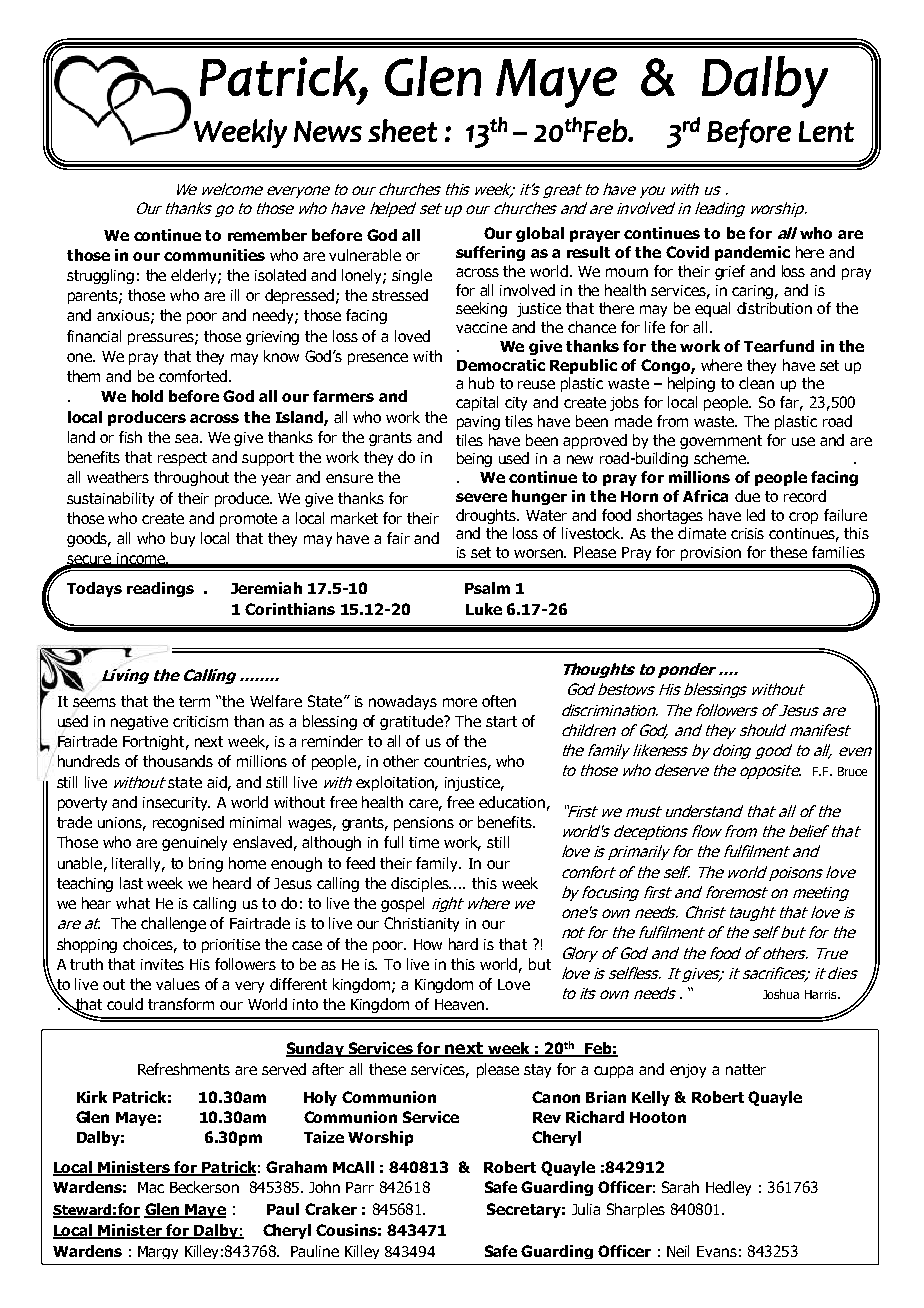 The image size is (924, 1308). What do you see at coordinates (214, 255) in the screenshot?
I see `communities` at bounding box center [214, 255].
